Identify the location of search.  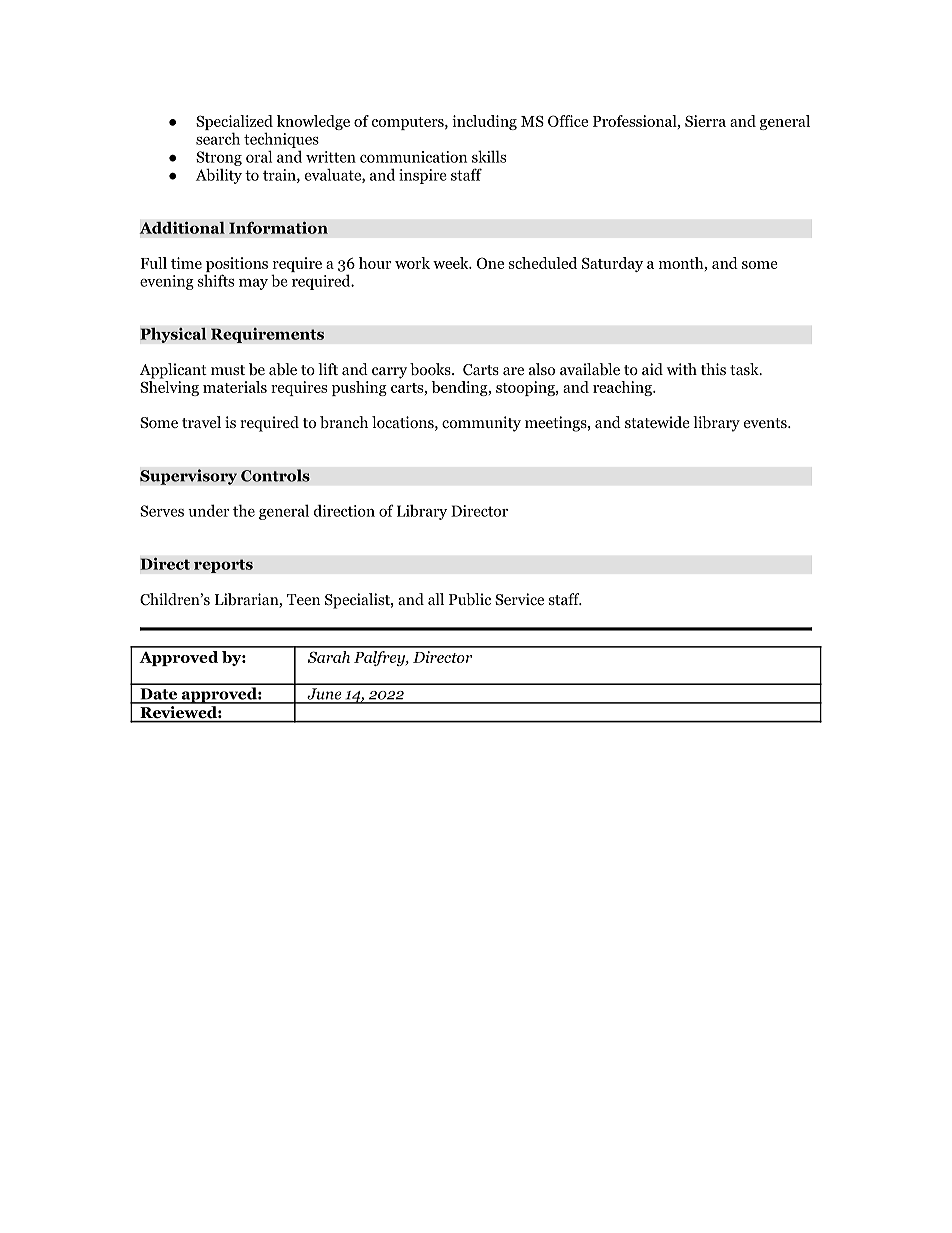
(218, 138).
